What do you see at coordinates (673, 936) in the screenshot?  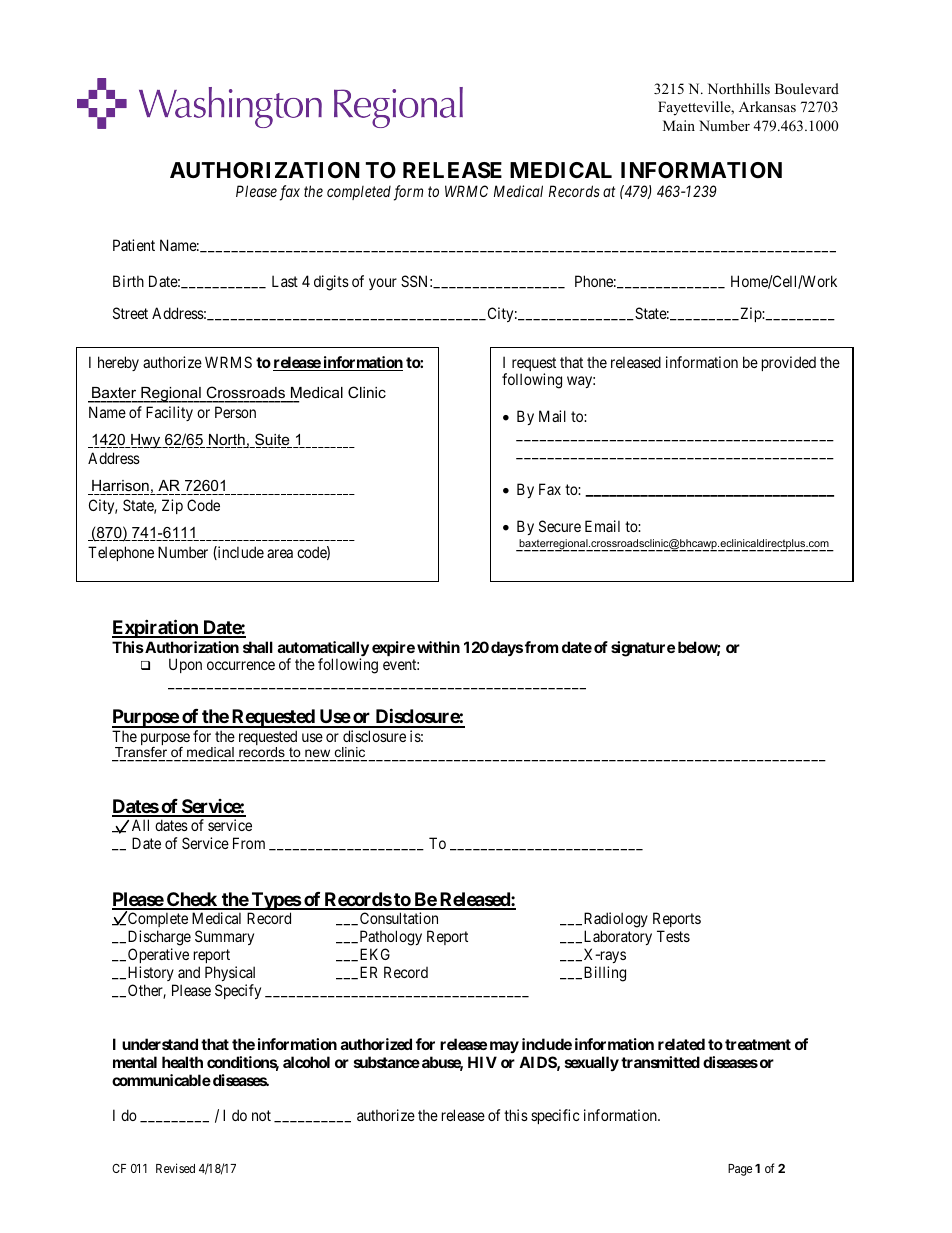 I see `Tests` at bounding box center [673, 936].
